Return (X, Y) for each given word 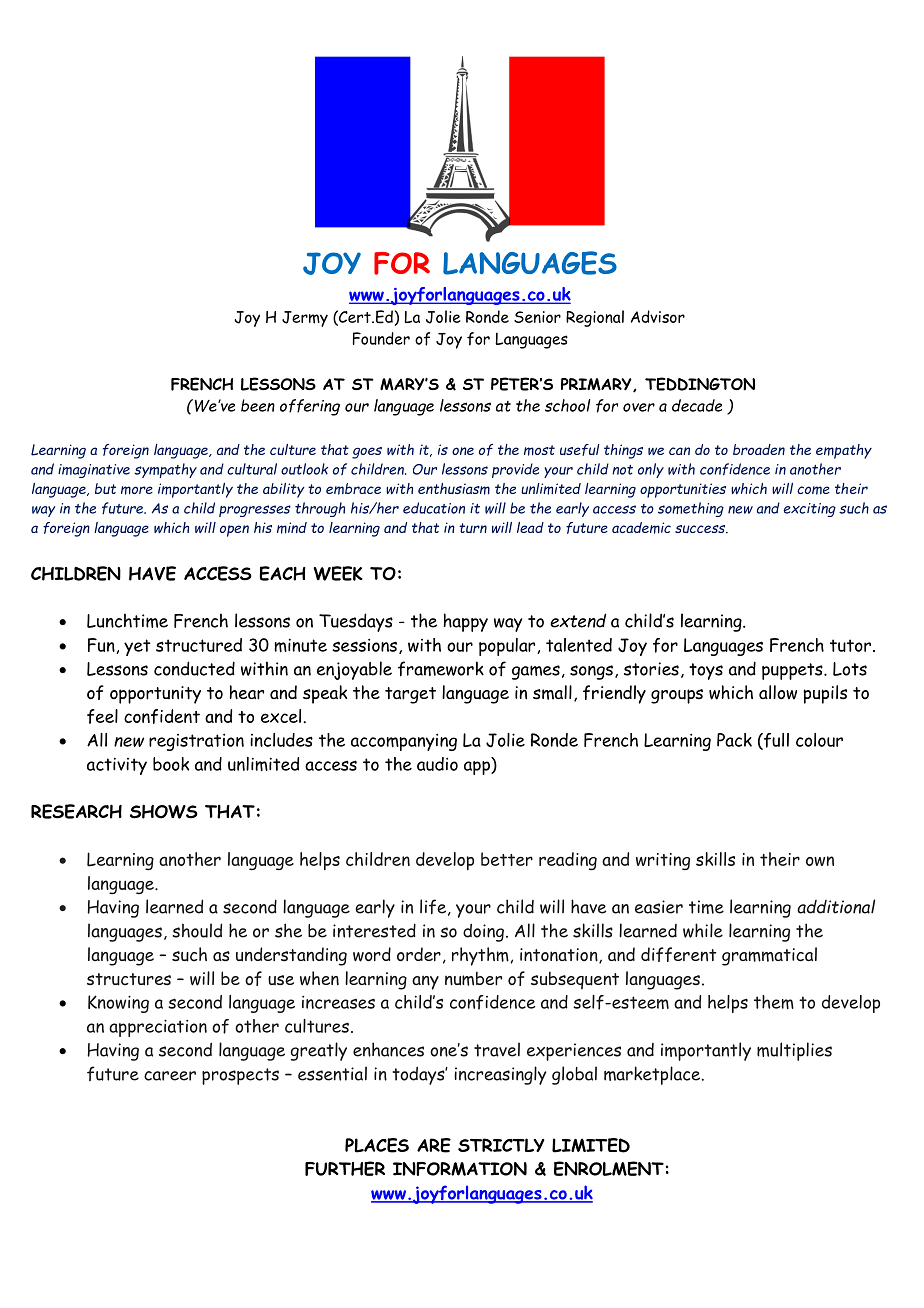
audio (437, 764)
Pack (734, 740)
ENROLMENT (609, 1168)
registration (196, 742)
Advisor (658, 316)
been (258, 405)
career (170, 1076)
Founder (381, 338)
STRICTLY (501, 1145)
